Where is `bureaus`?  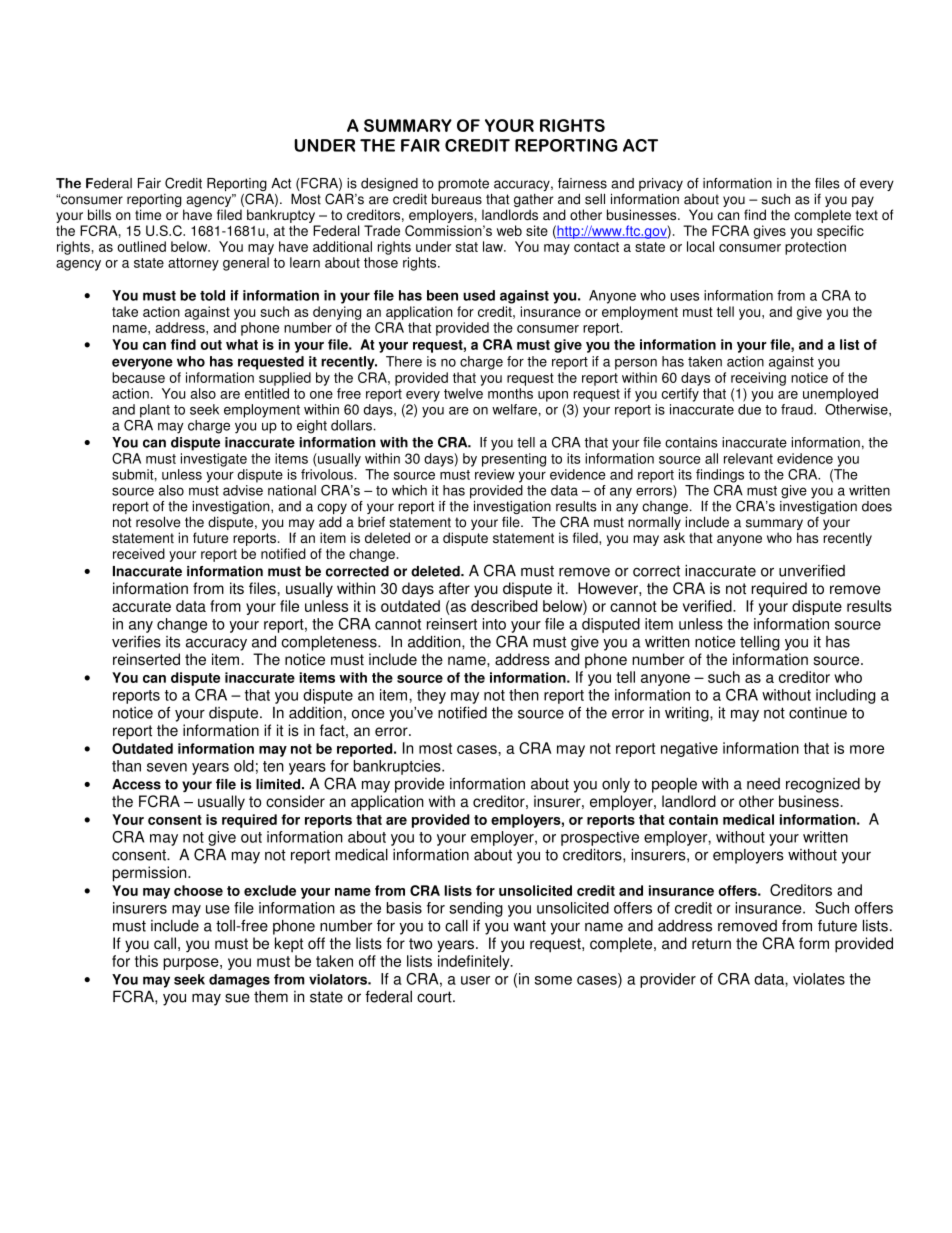 bureaus is located at coordinates (457, 199).
